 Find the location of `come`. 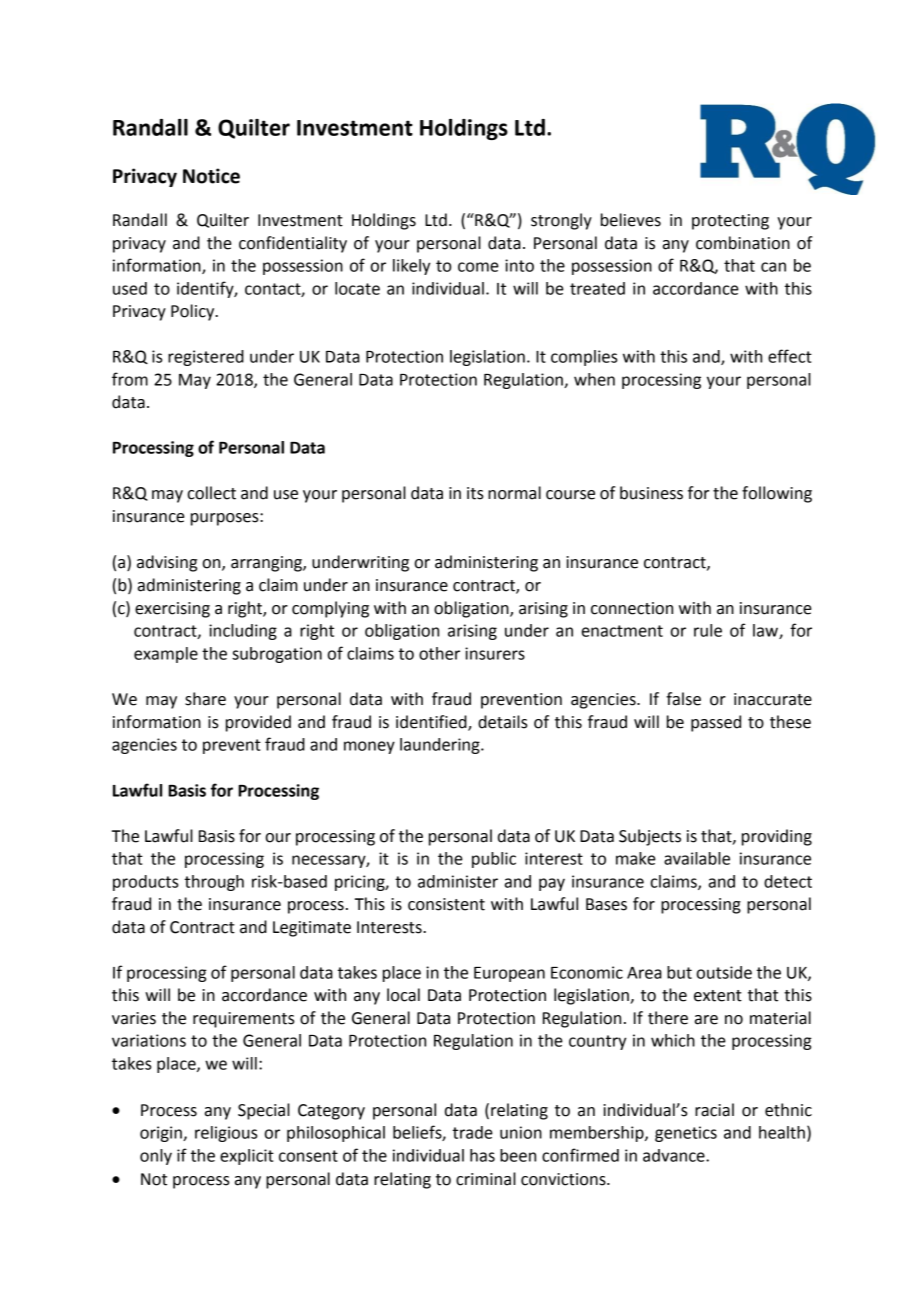

come is located at coordinates (478, 267).
